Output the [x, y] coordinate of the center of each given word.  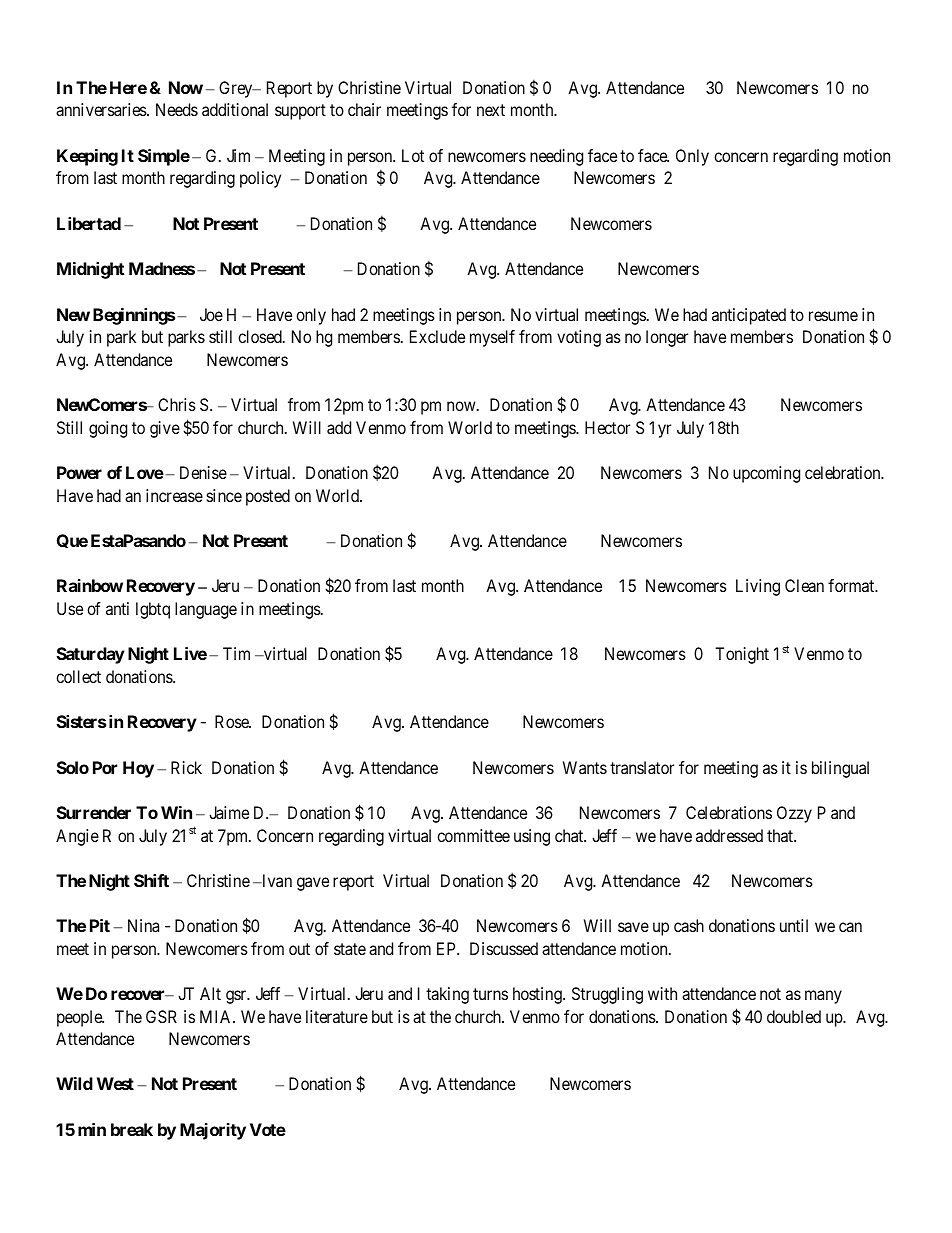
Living [758, 587]
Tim [236, 653]
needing [556, 157]
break [132, 1129]
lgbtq [153, 610]
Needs [177, 109]
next [491, 110]
